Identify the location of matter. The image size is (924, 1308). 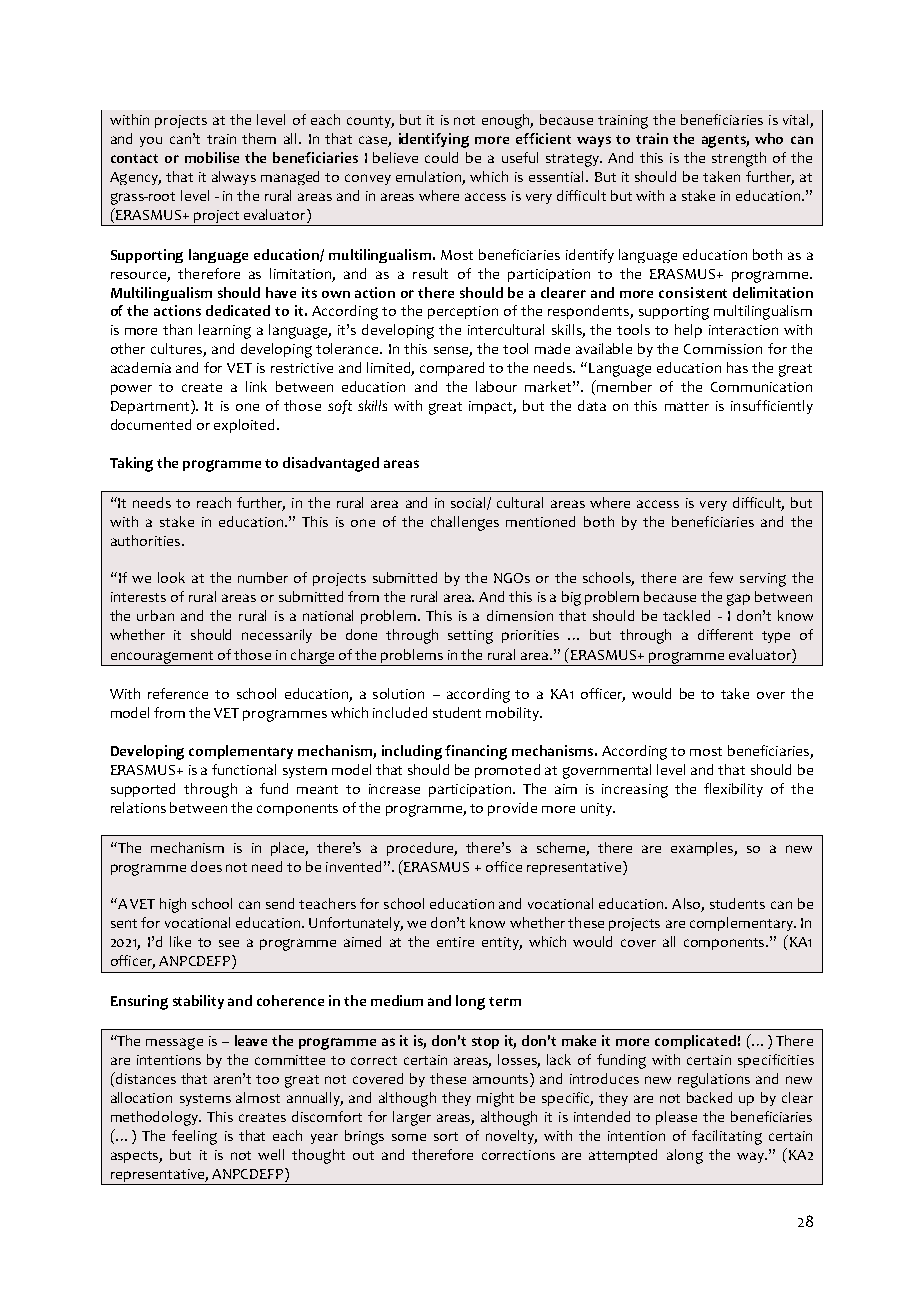
(687, 406).
